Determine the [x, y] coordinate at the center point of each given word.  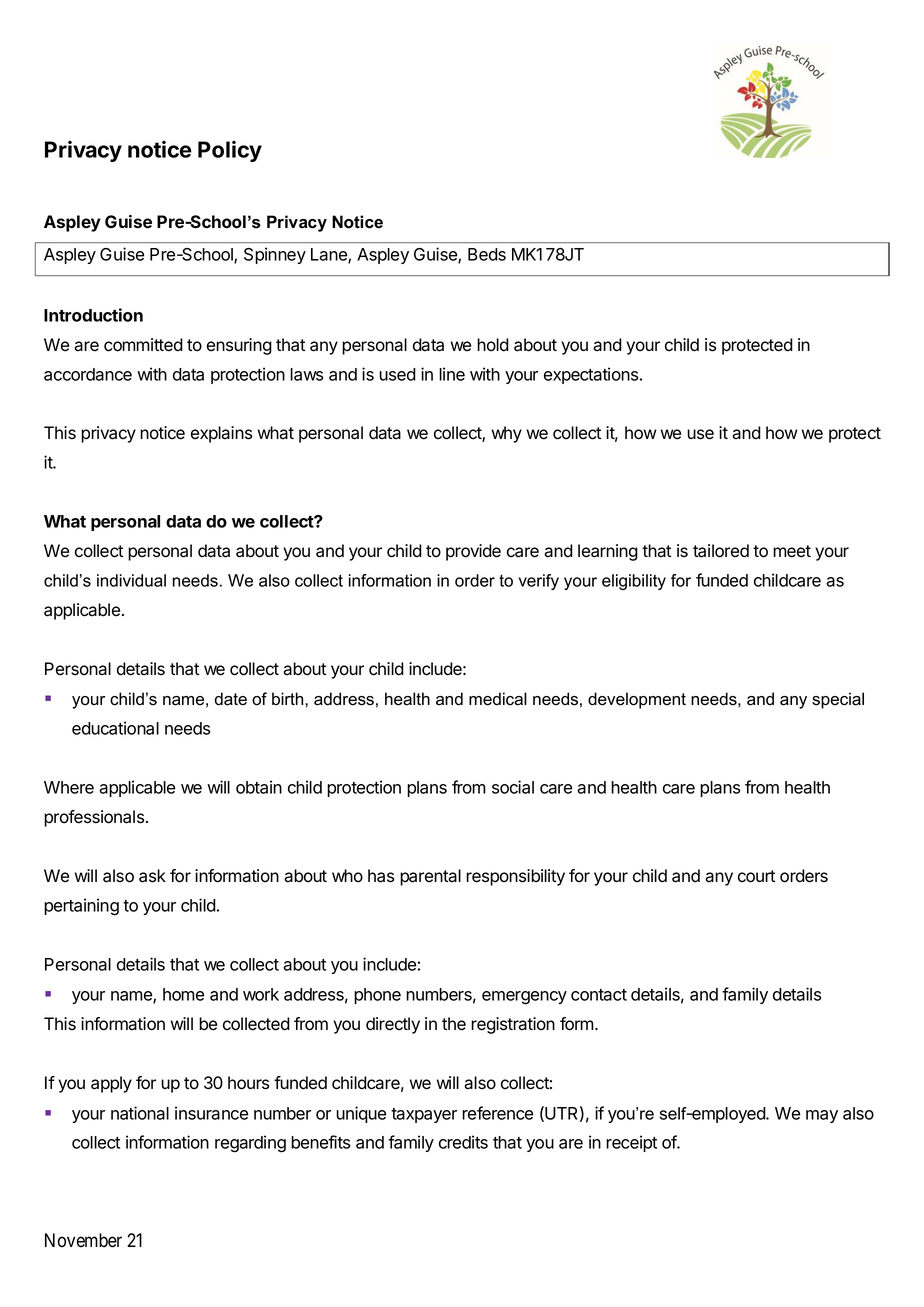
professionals [95, 818]
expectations [592, 375]
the [454, 1024]
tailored [721, 551]
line [452, 374]
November [83, 1240]
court [756, 876]
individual [131, 580]
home [183, 994]
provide [473, 552]
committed [143, 345]
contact [599, 995]
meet [792, 551]
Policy [230, 151]
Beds [487, 254]
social [513, 787]
